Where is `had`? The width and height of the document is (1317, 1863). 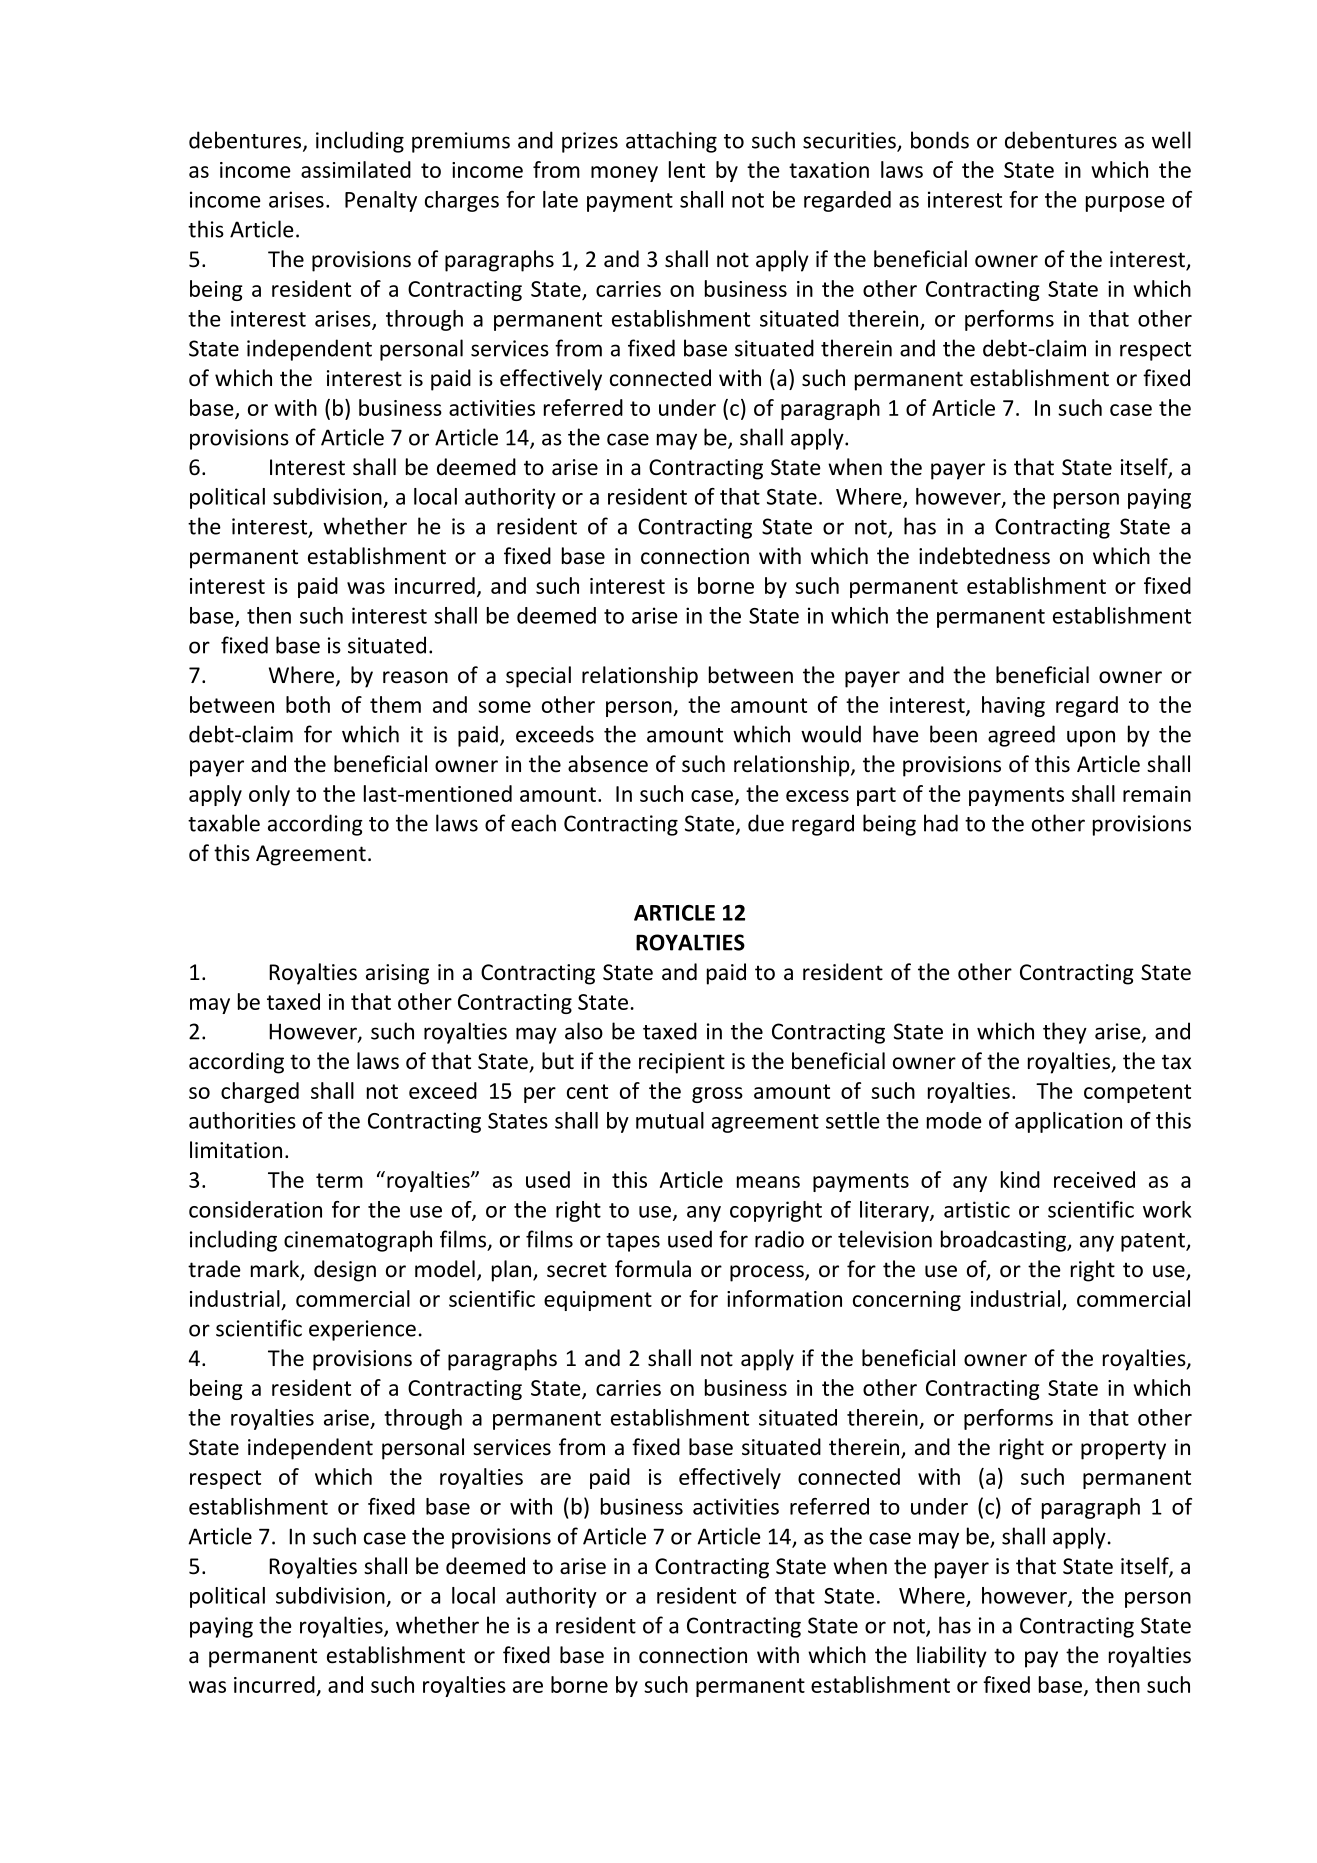 had is located at coordinates (941, 823).
